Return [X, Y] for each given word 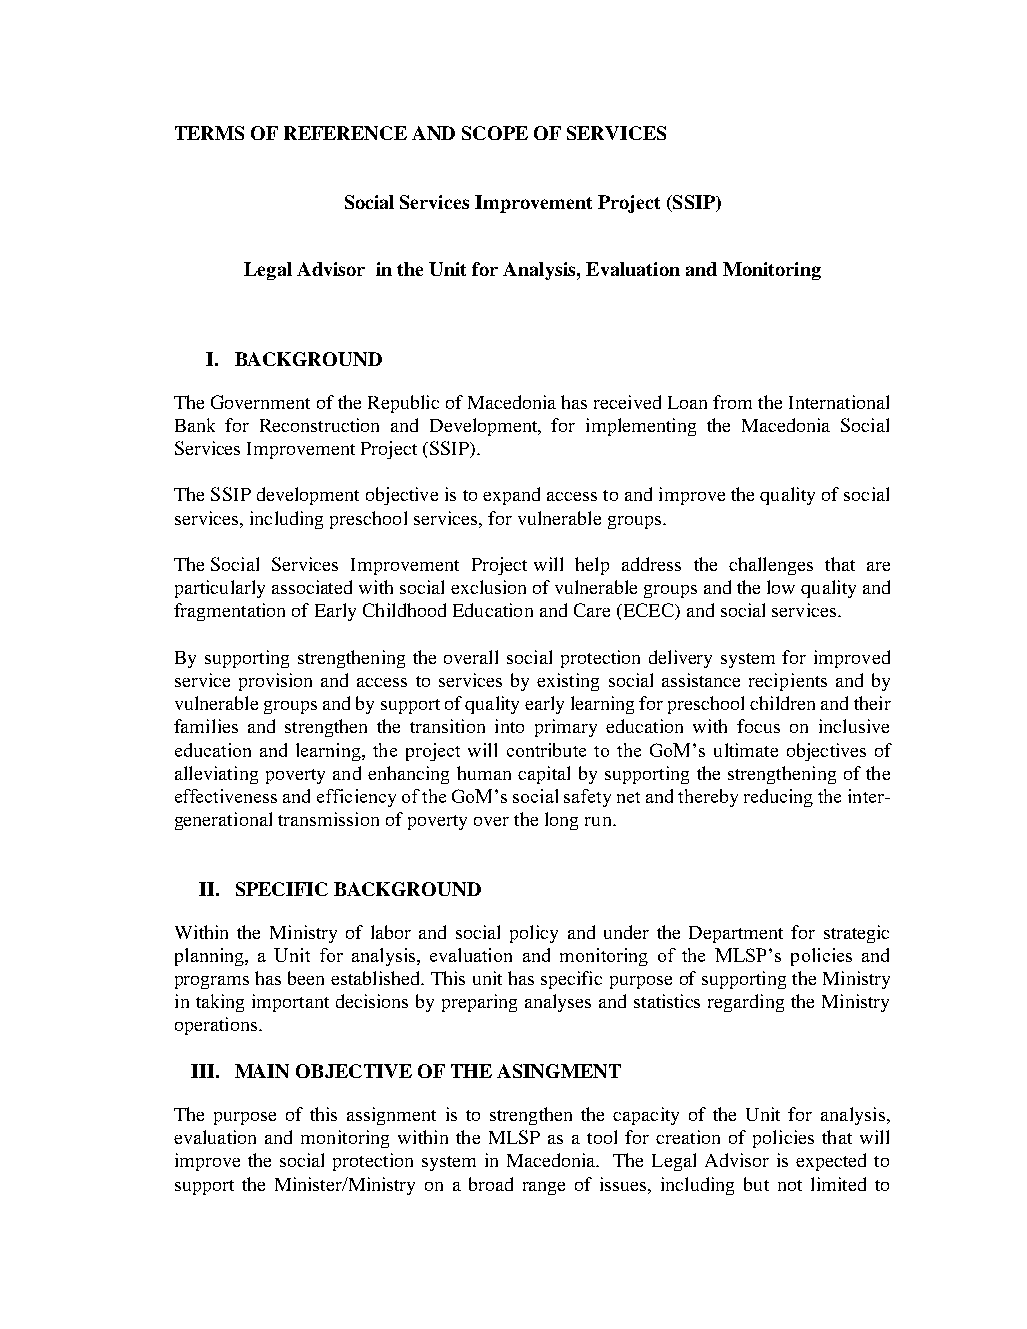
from [732, 402]
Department [736, 934]
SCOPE [495, 133]
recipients [788, 682]
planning [210, 957]
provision [275, 682]
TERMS [209, 133]
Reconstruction [319, 425]
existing [568, 682]
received [627, 402]
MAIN [262, 1071]
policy [534, 934]
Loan [687, 402]
